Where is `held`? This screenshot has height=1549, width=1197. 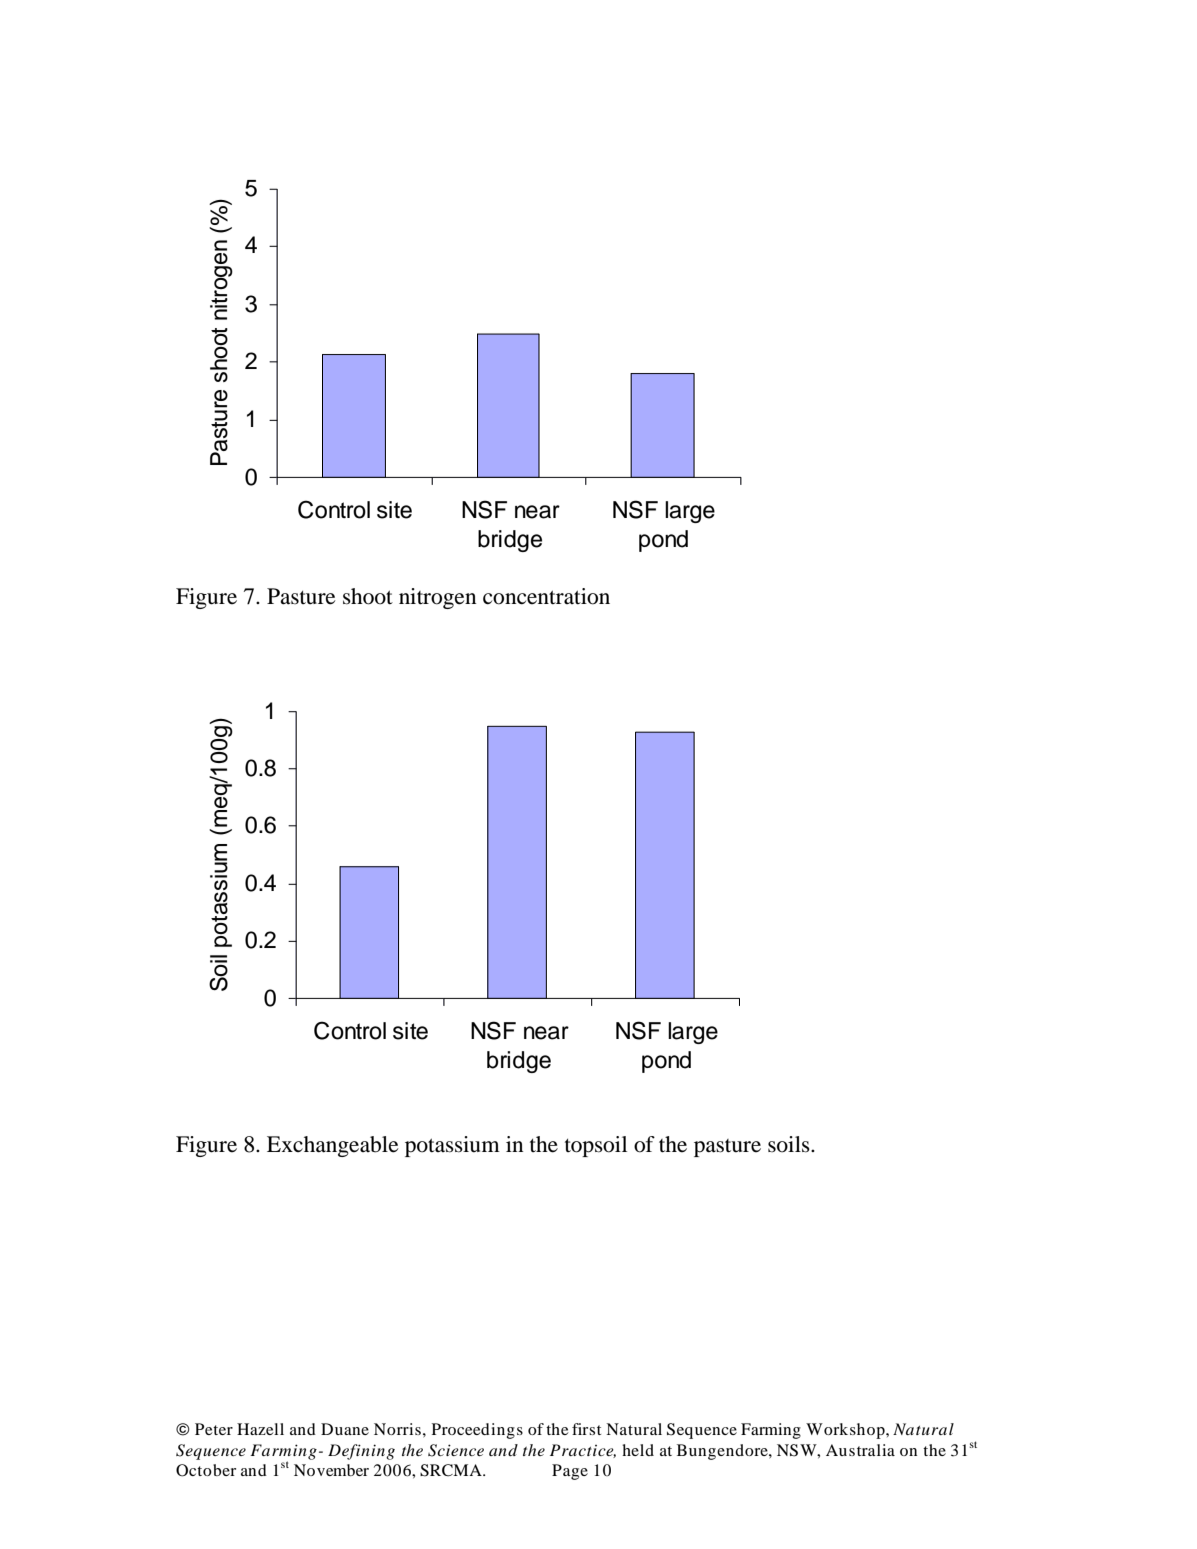 held is located at coordinates (638, 1450).
